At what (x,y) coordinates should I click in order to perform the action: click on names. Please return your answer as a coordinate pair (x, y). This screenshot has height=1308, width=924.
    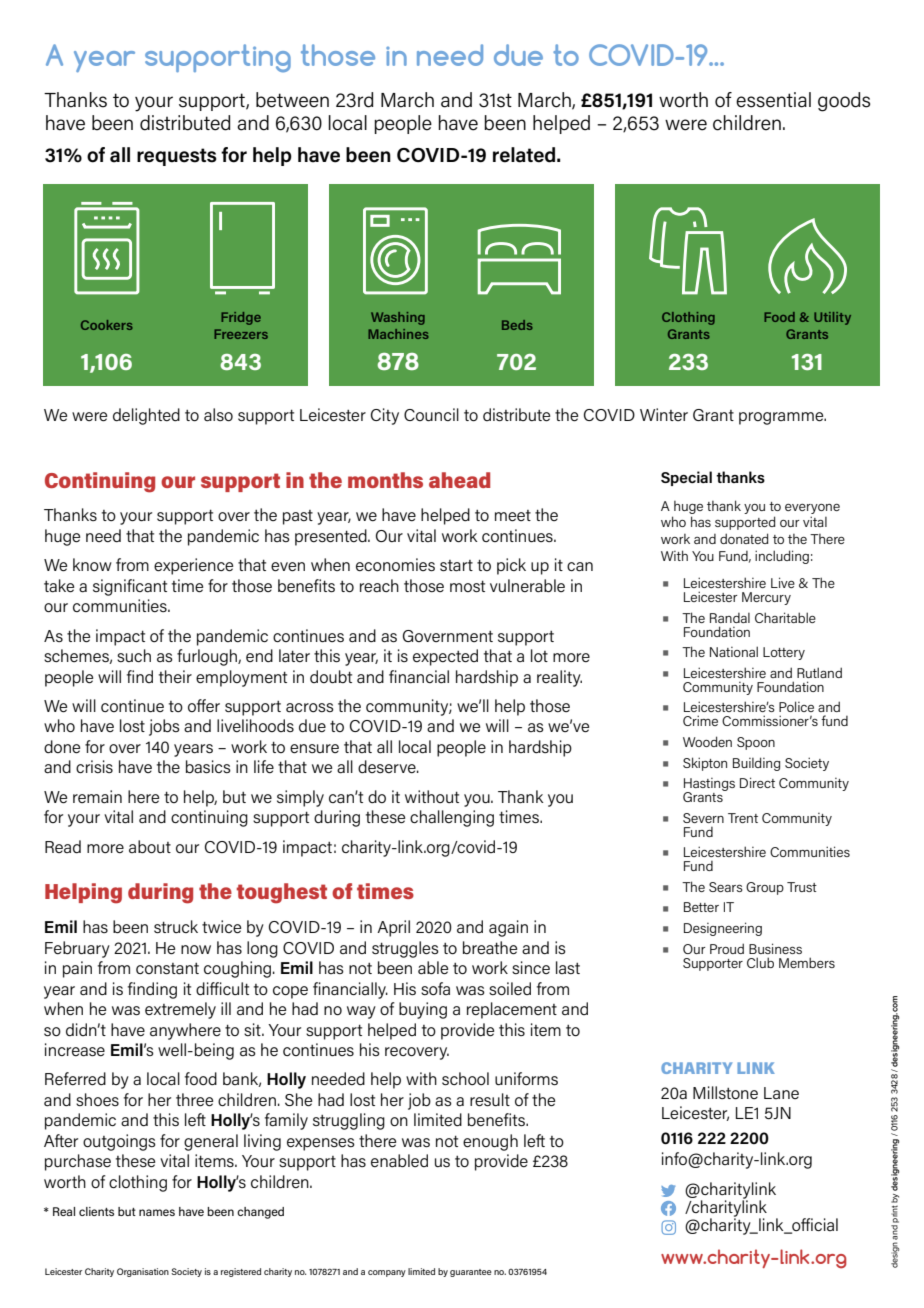
    Looking at the image, I should click on (157, 1212).
